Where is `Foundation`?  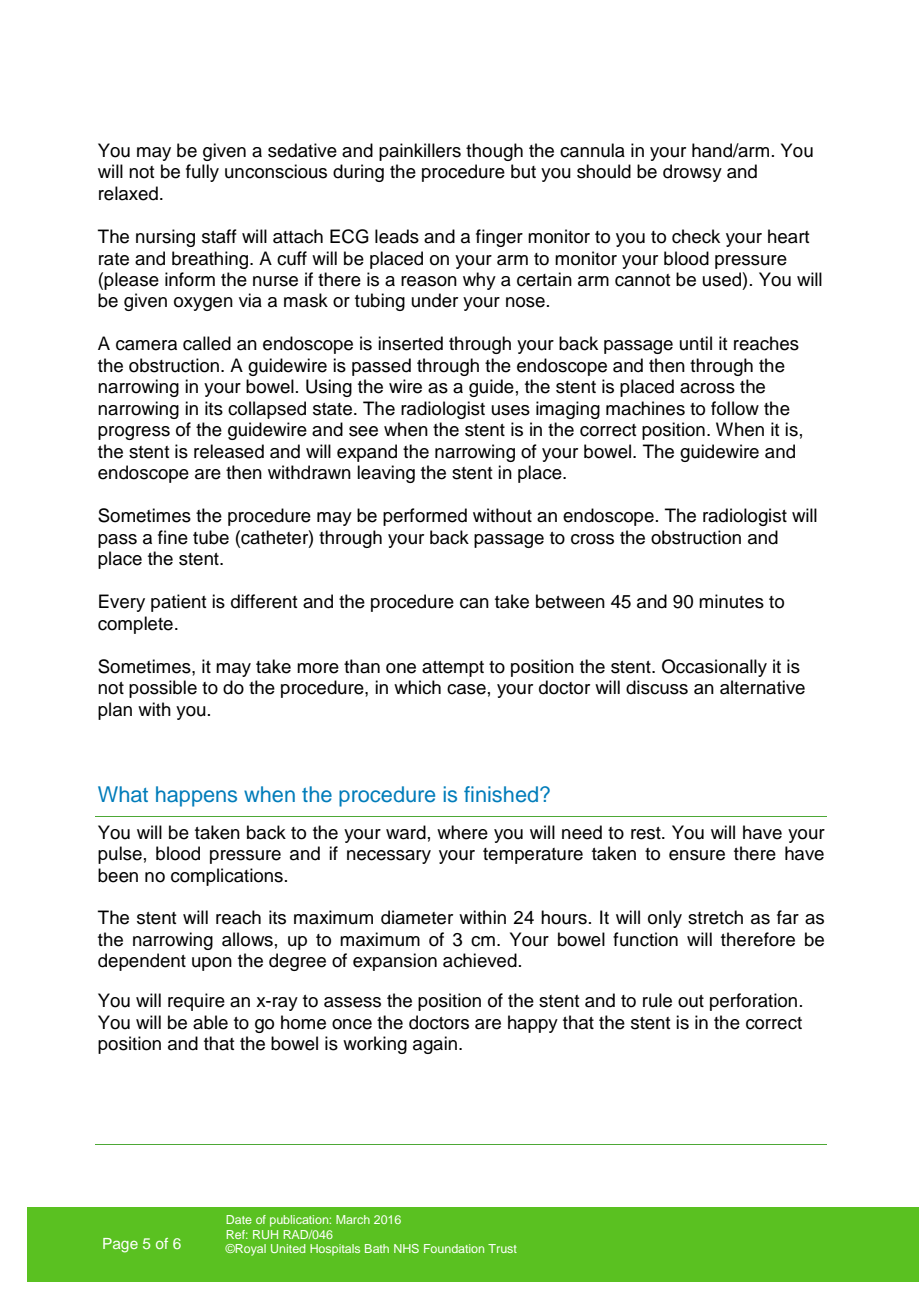
Foundation is located at coordinates (454, 1248).
